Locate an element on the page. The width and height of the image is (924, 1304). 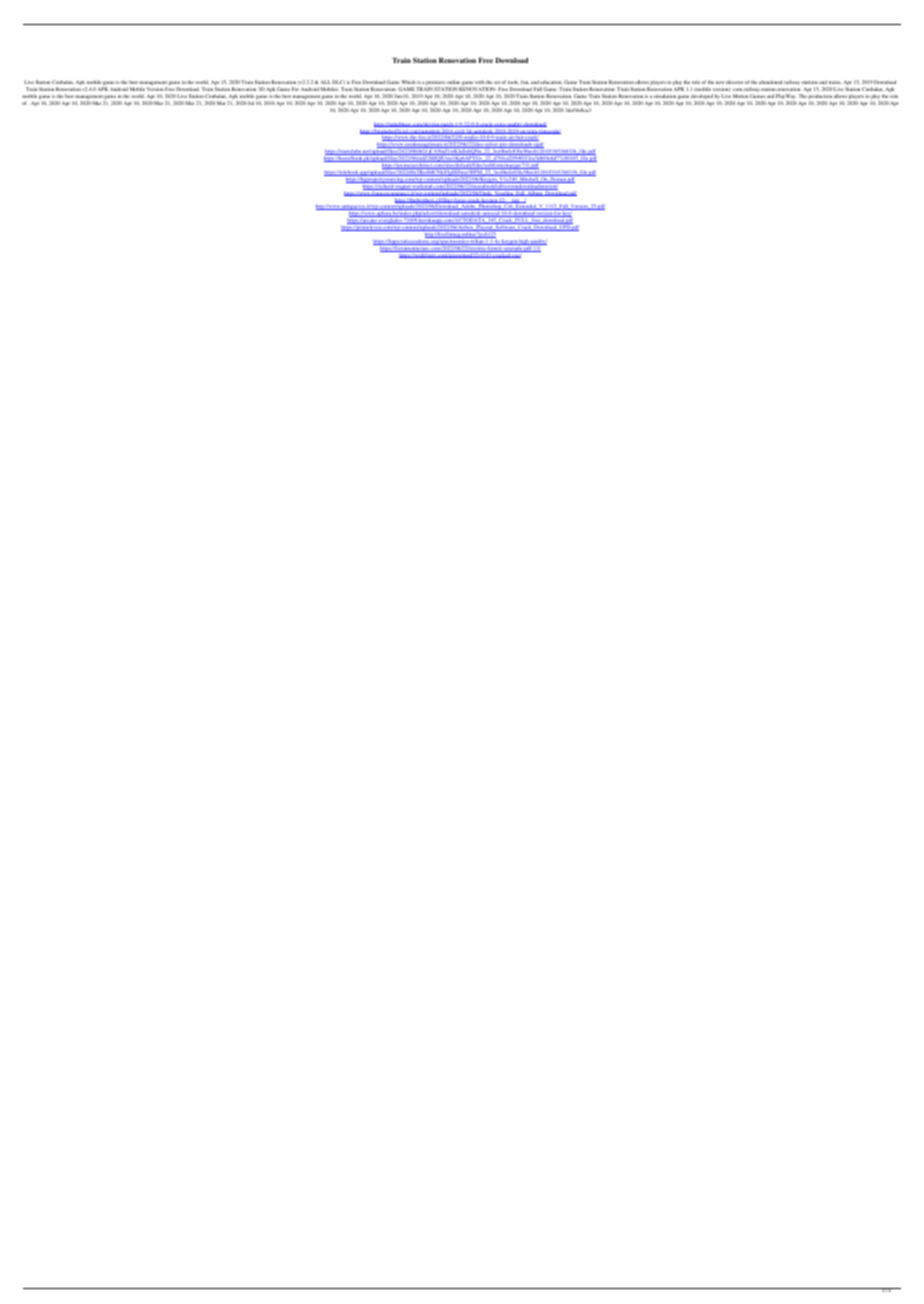
Jul is located at coordinates (251, 103).
